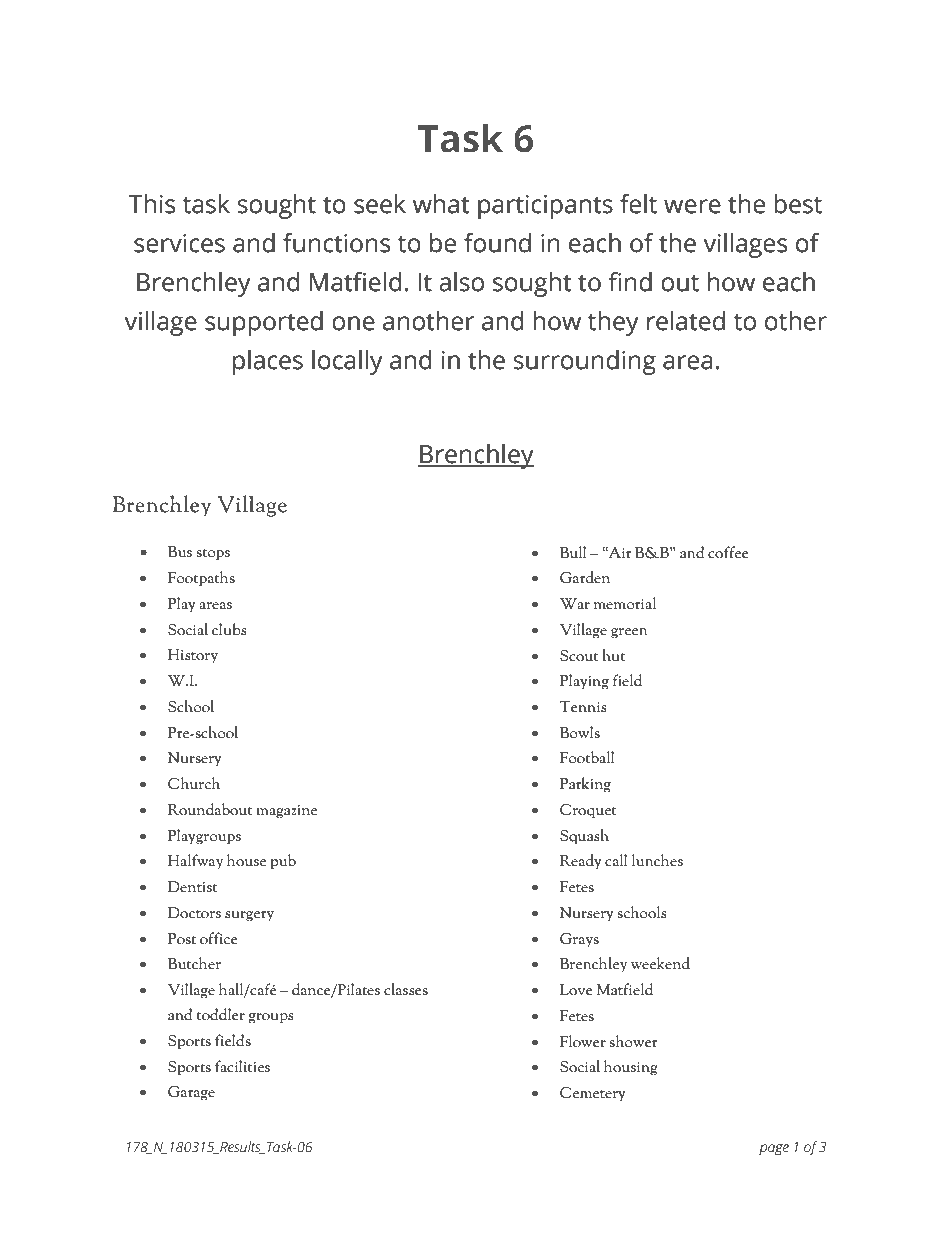 Image resolution: width=952 pixels, height=1233 pixels. I want to click on History, so click(193, 656).
